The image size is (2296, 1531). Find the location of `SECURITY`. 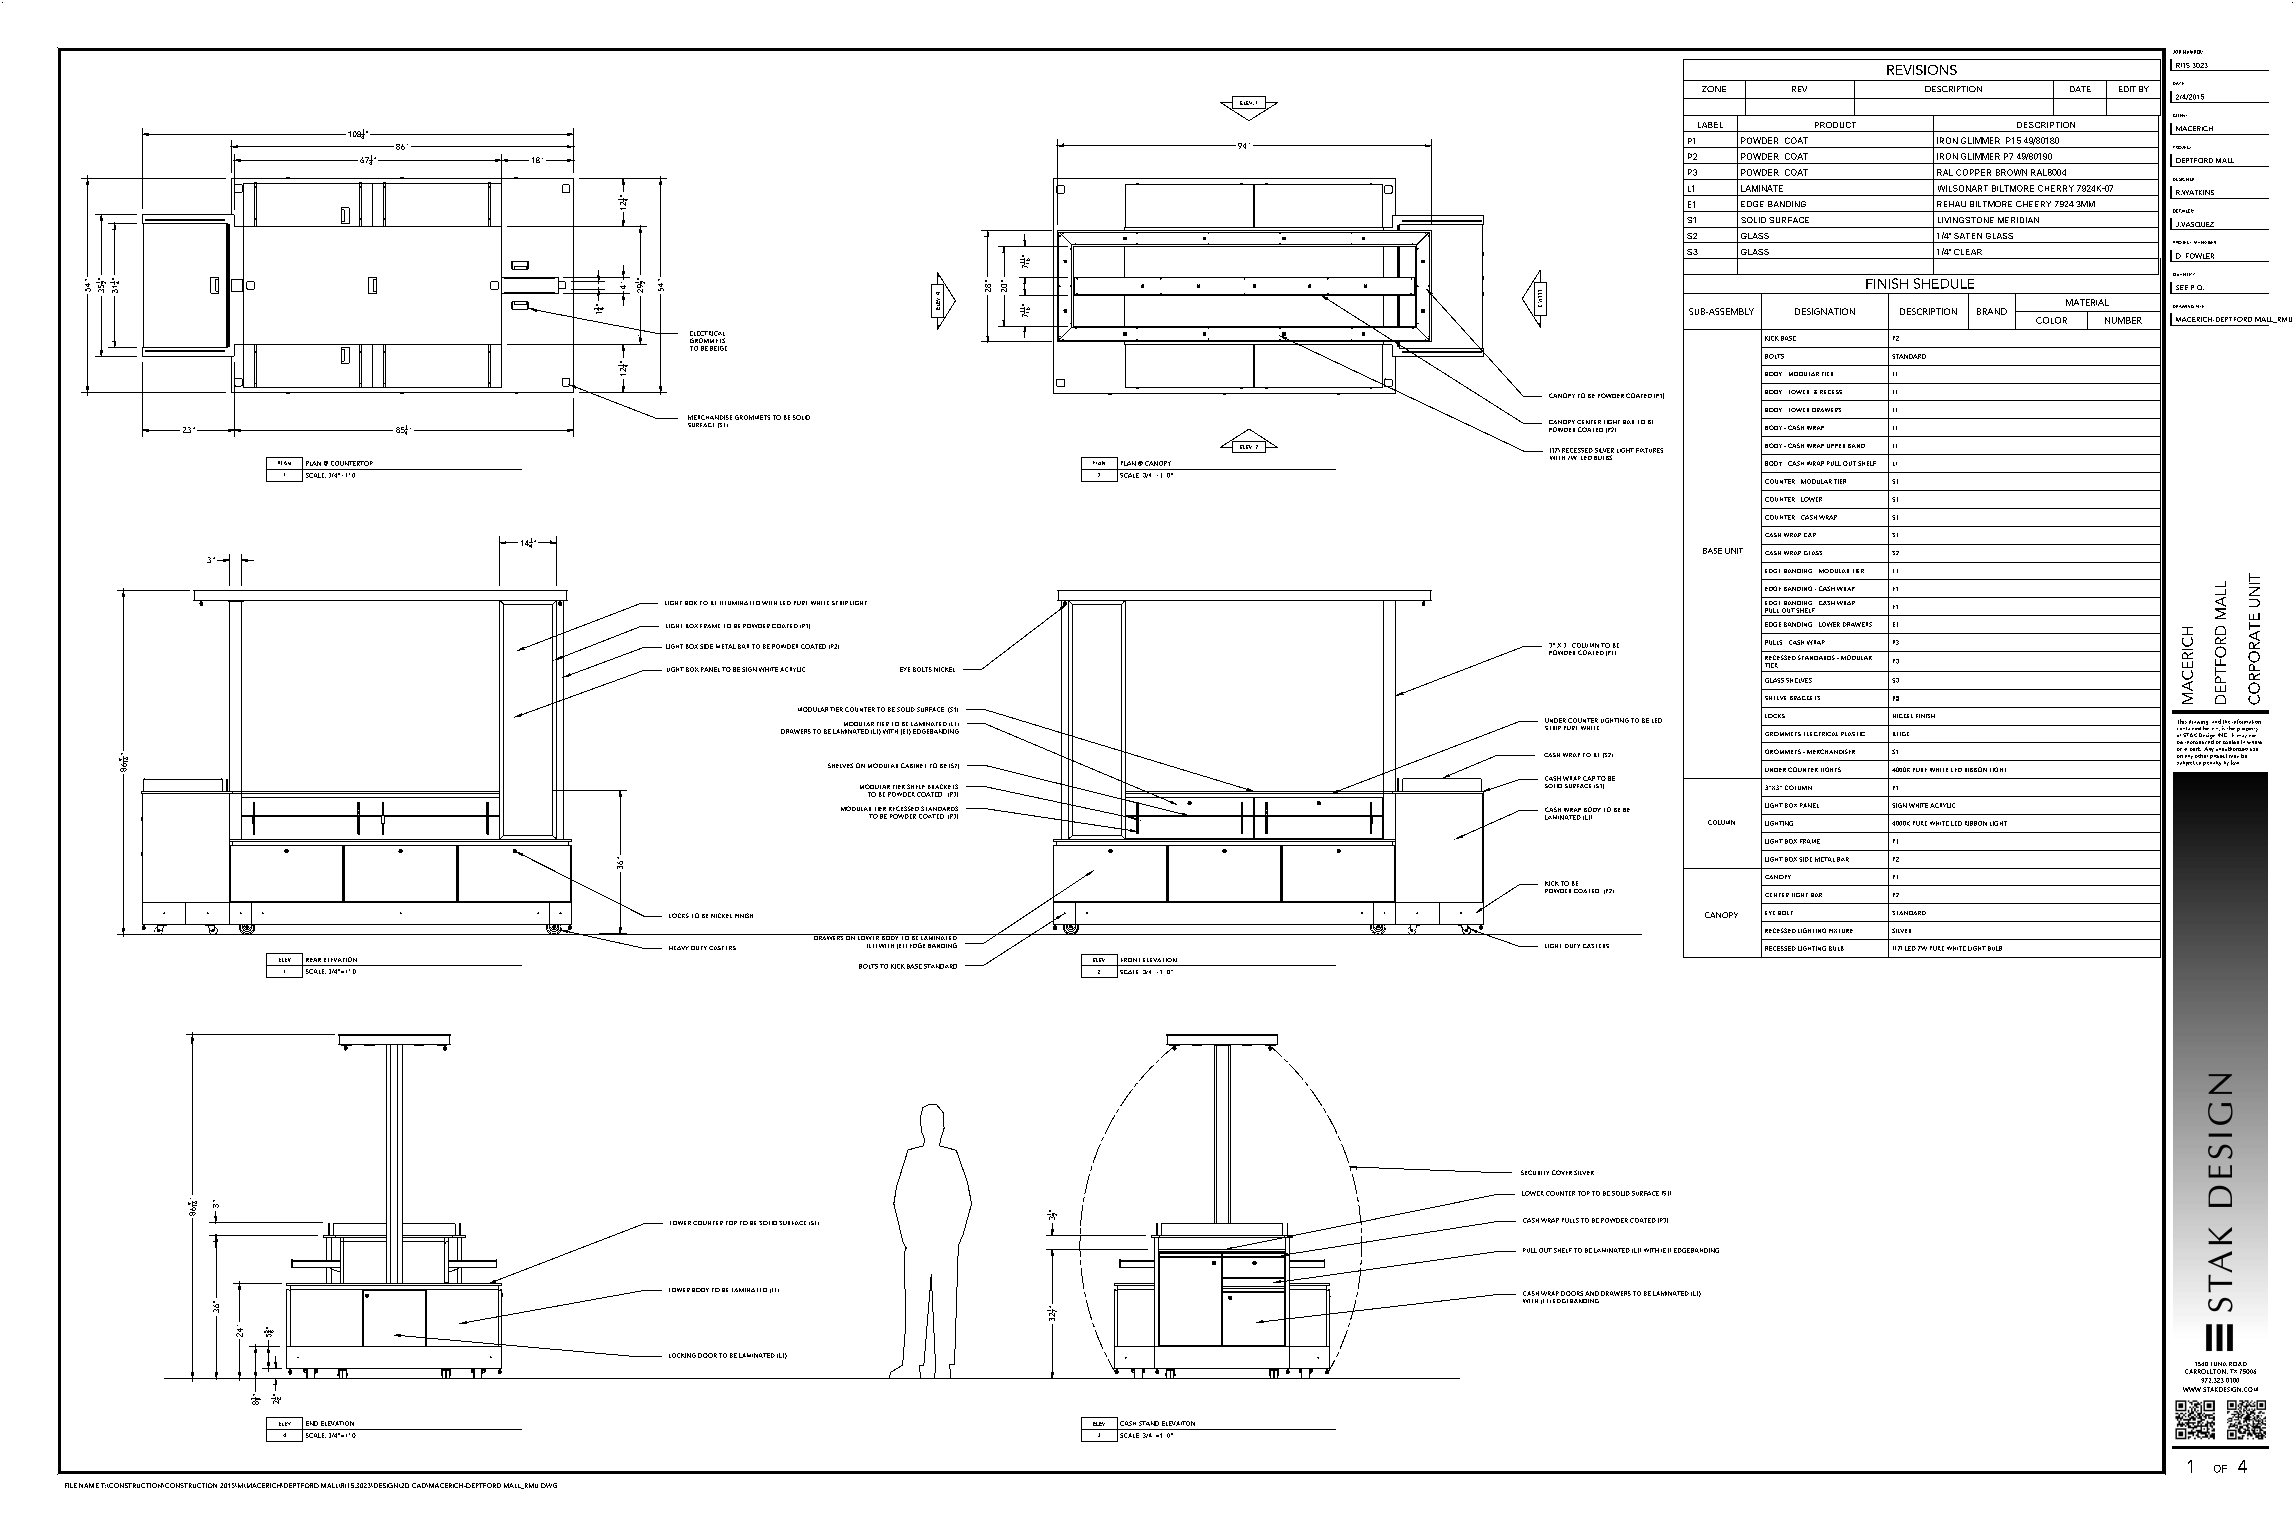

SECURITY is located at coordinates (1535, 1172).
